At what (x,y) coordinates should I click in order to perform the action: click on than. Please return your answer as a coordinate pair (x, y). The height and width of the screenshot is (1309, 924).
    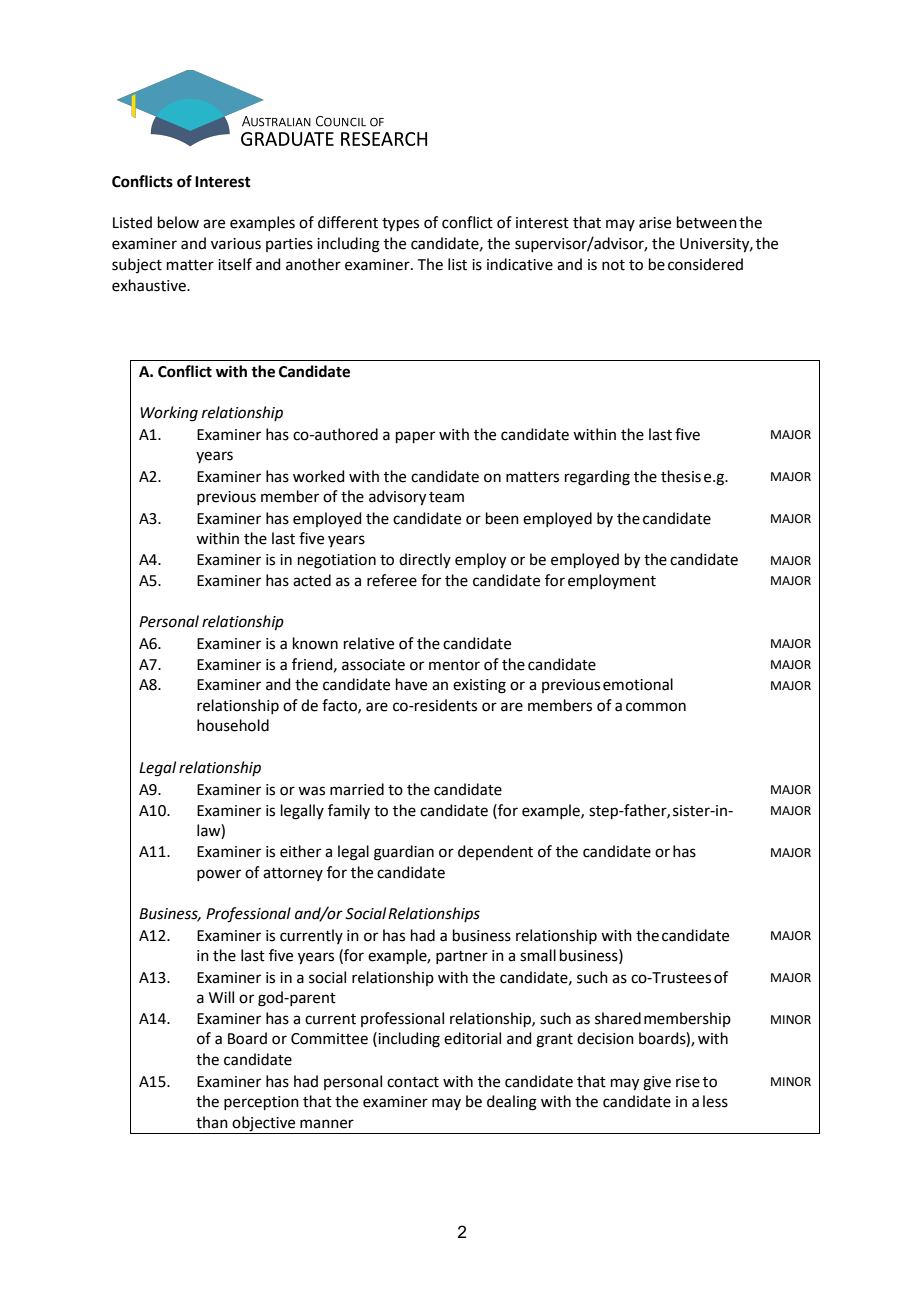
    Looking at the image, I should click on (212, 1122).
